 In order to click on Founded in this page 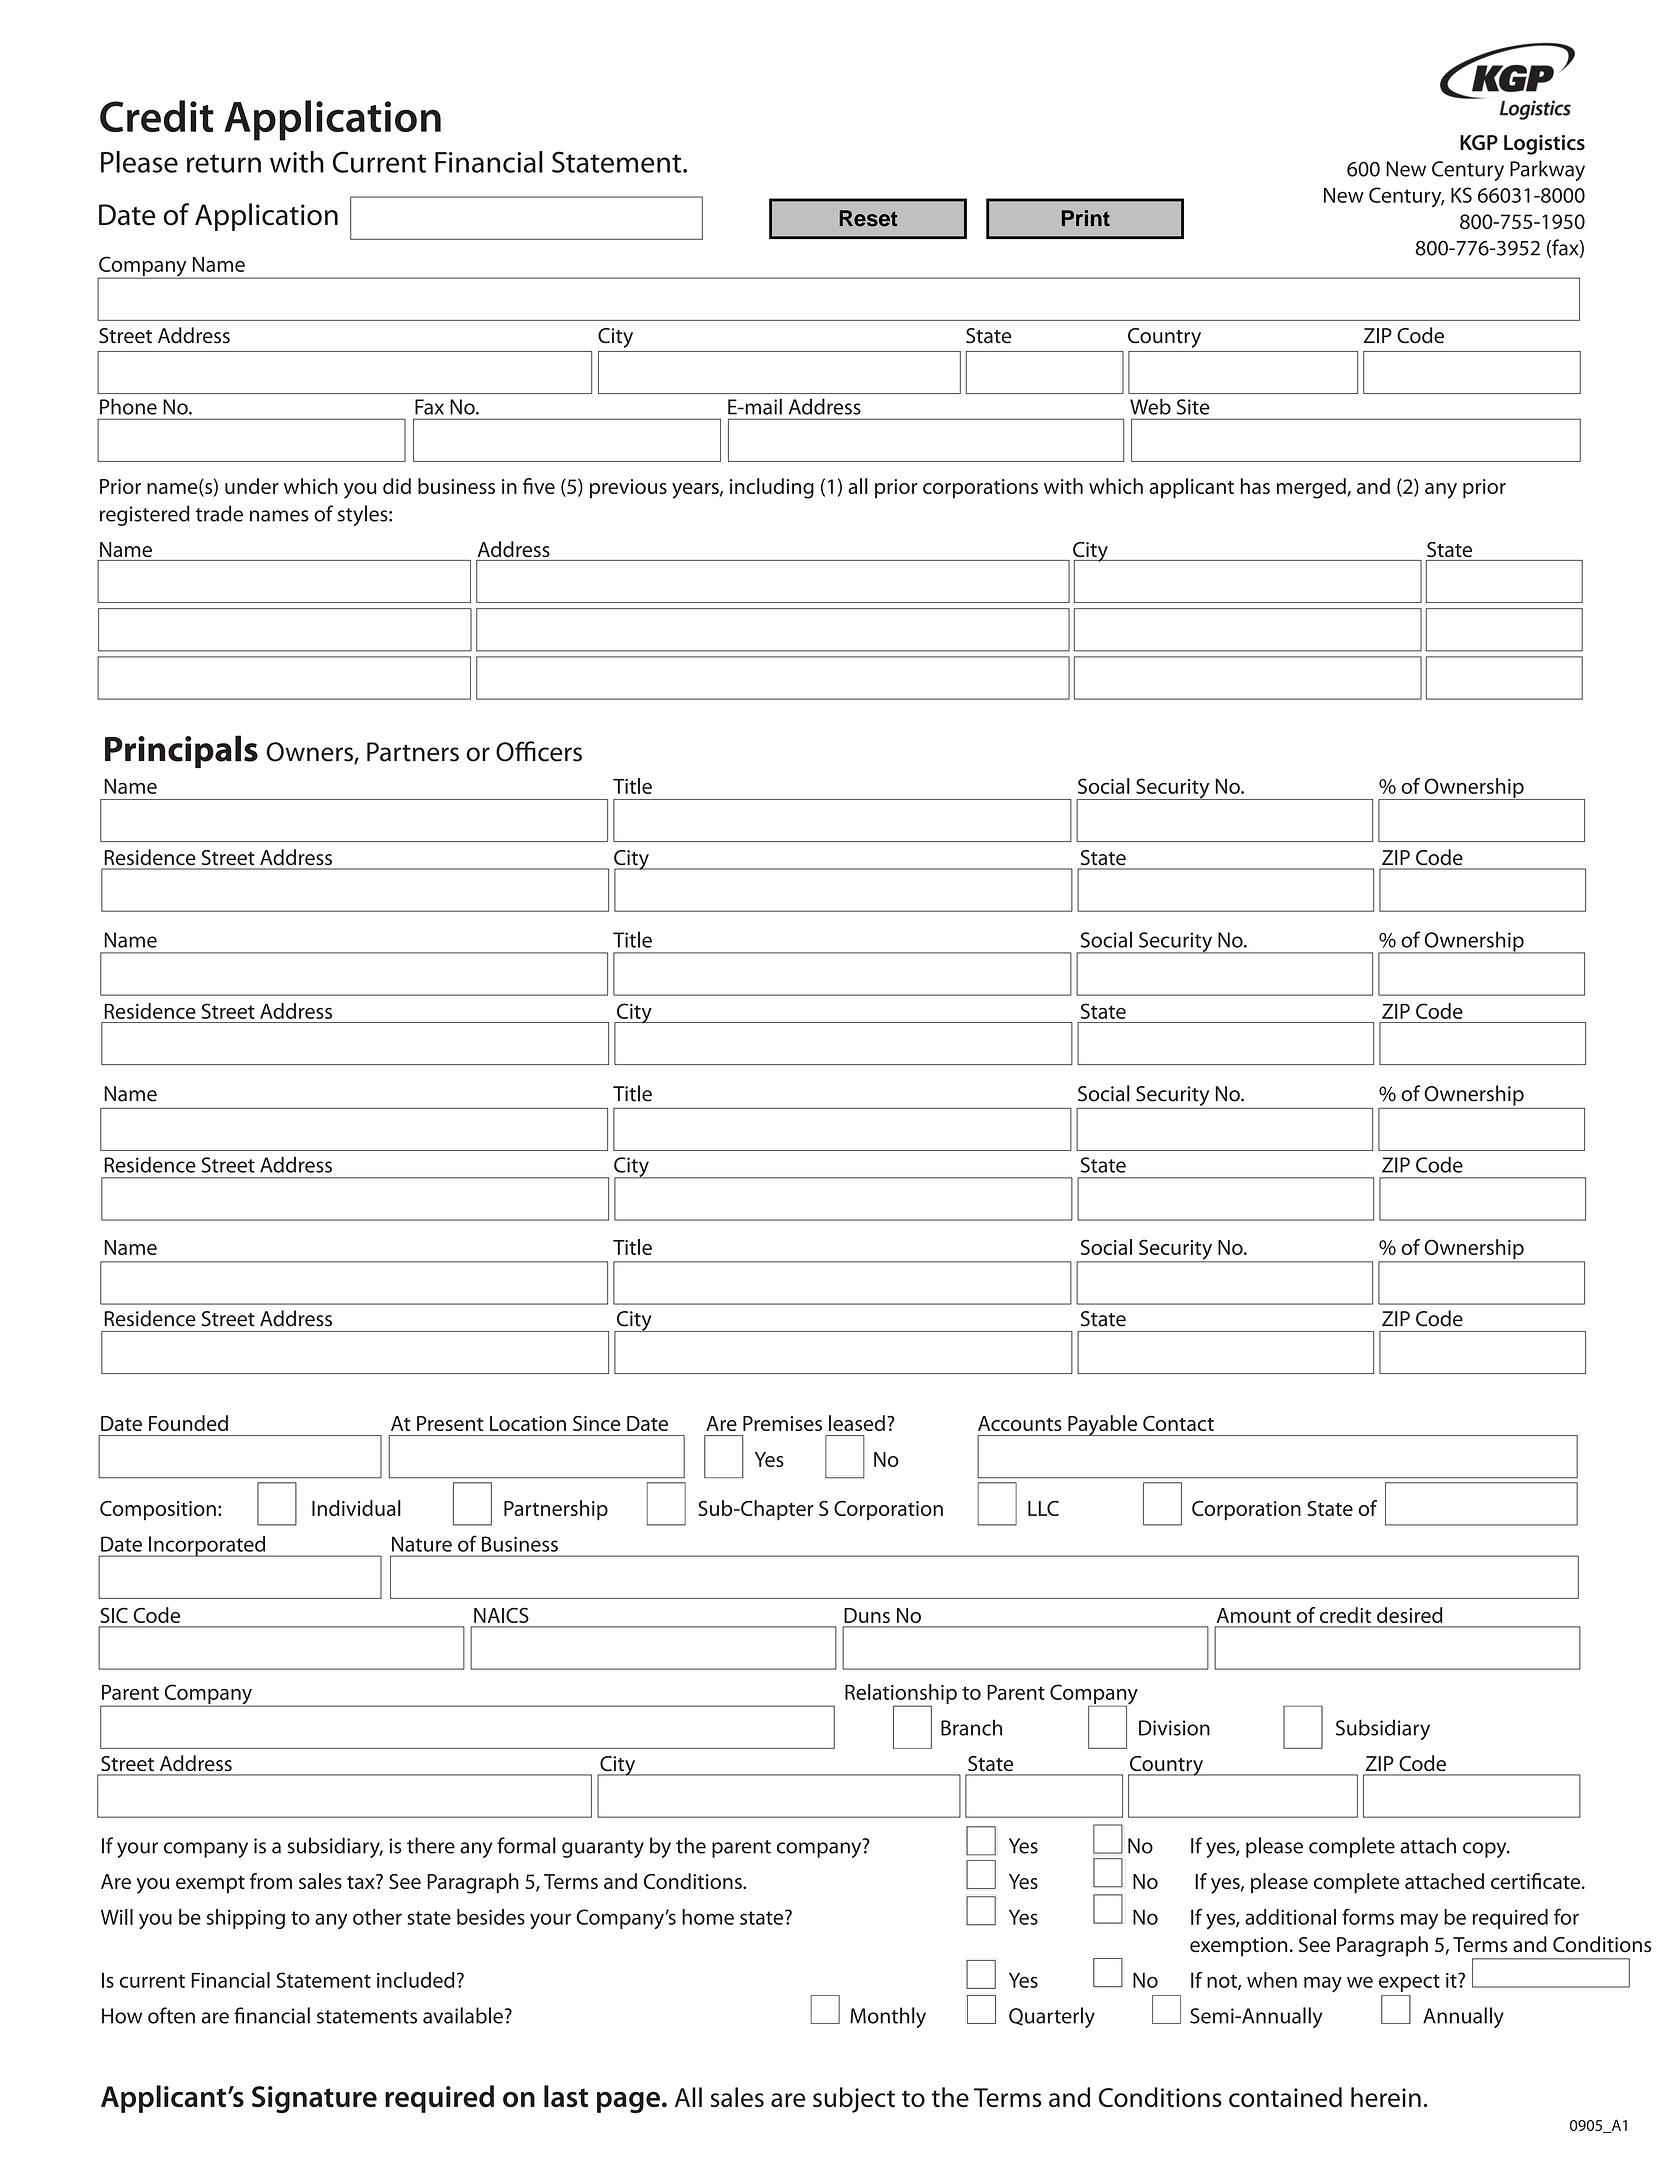, I will do `click(188, 1423)`.
